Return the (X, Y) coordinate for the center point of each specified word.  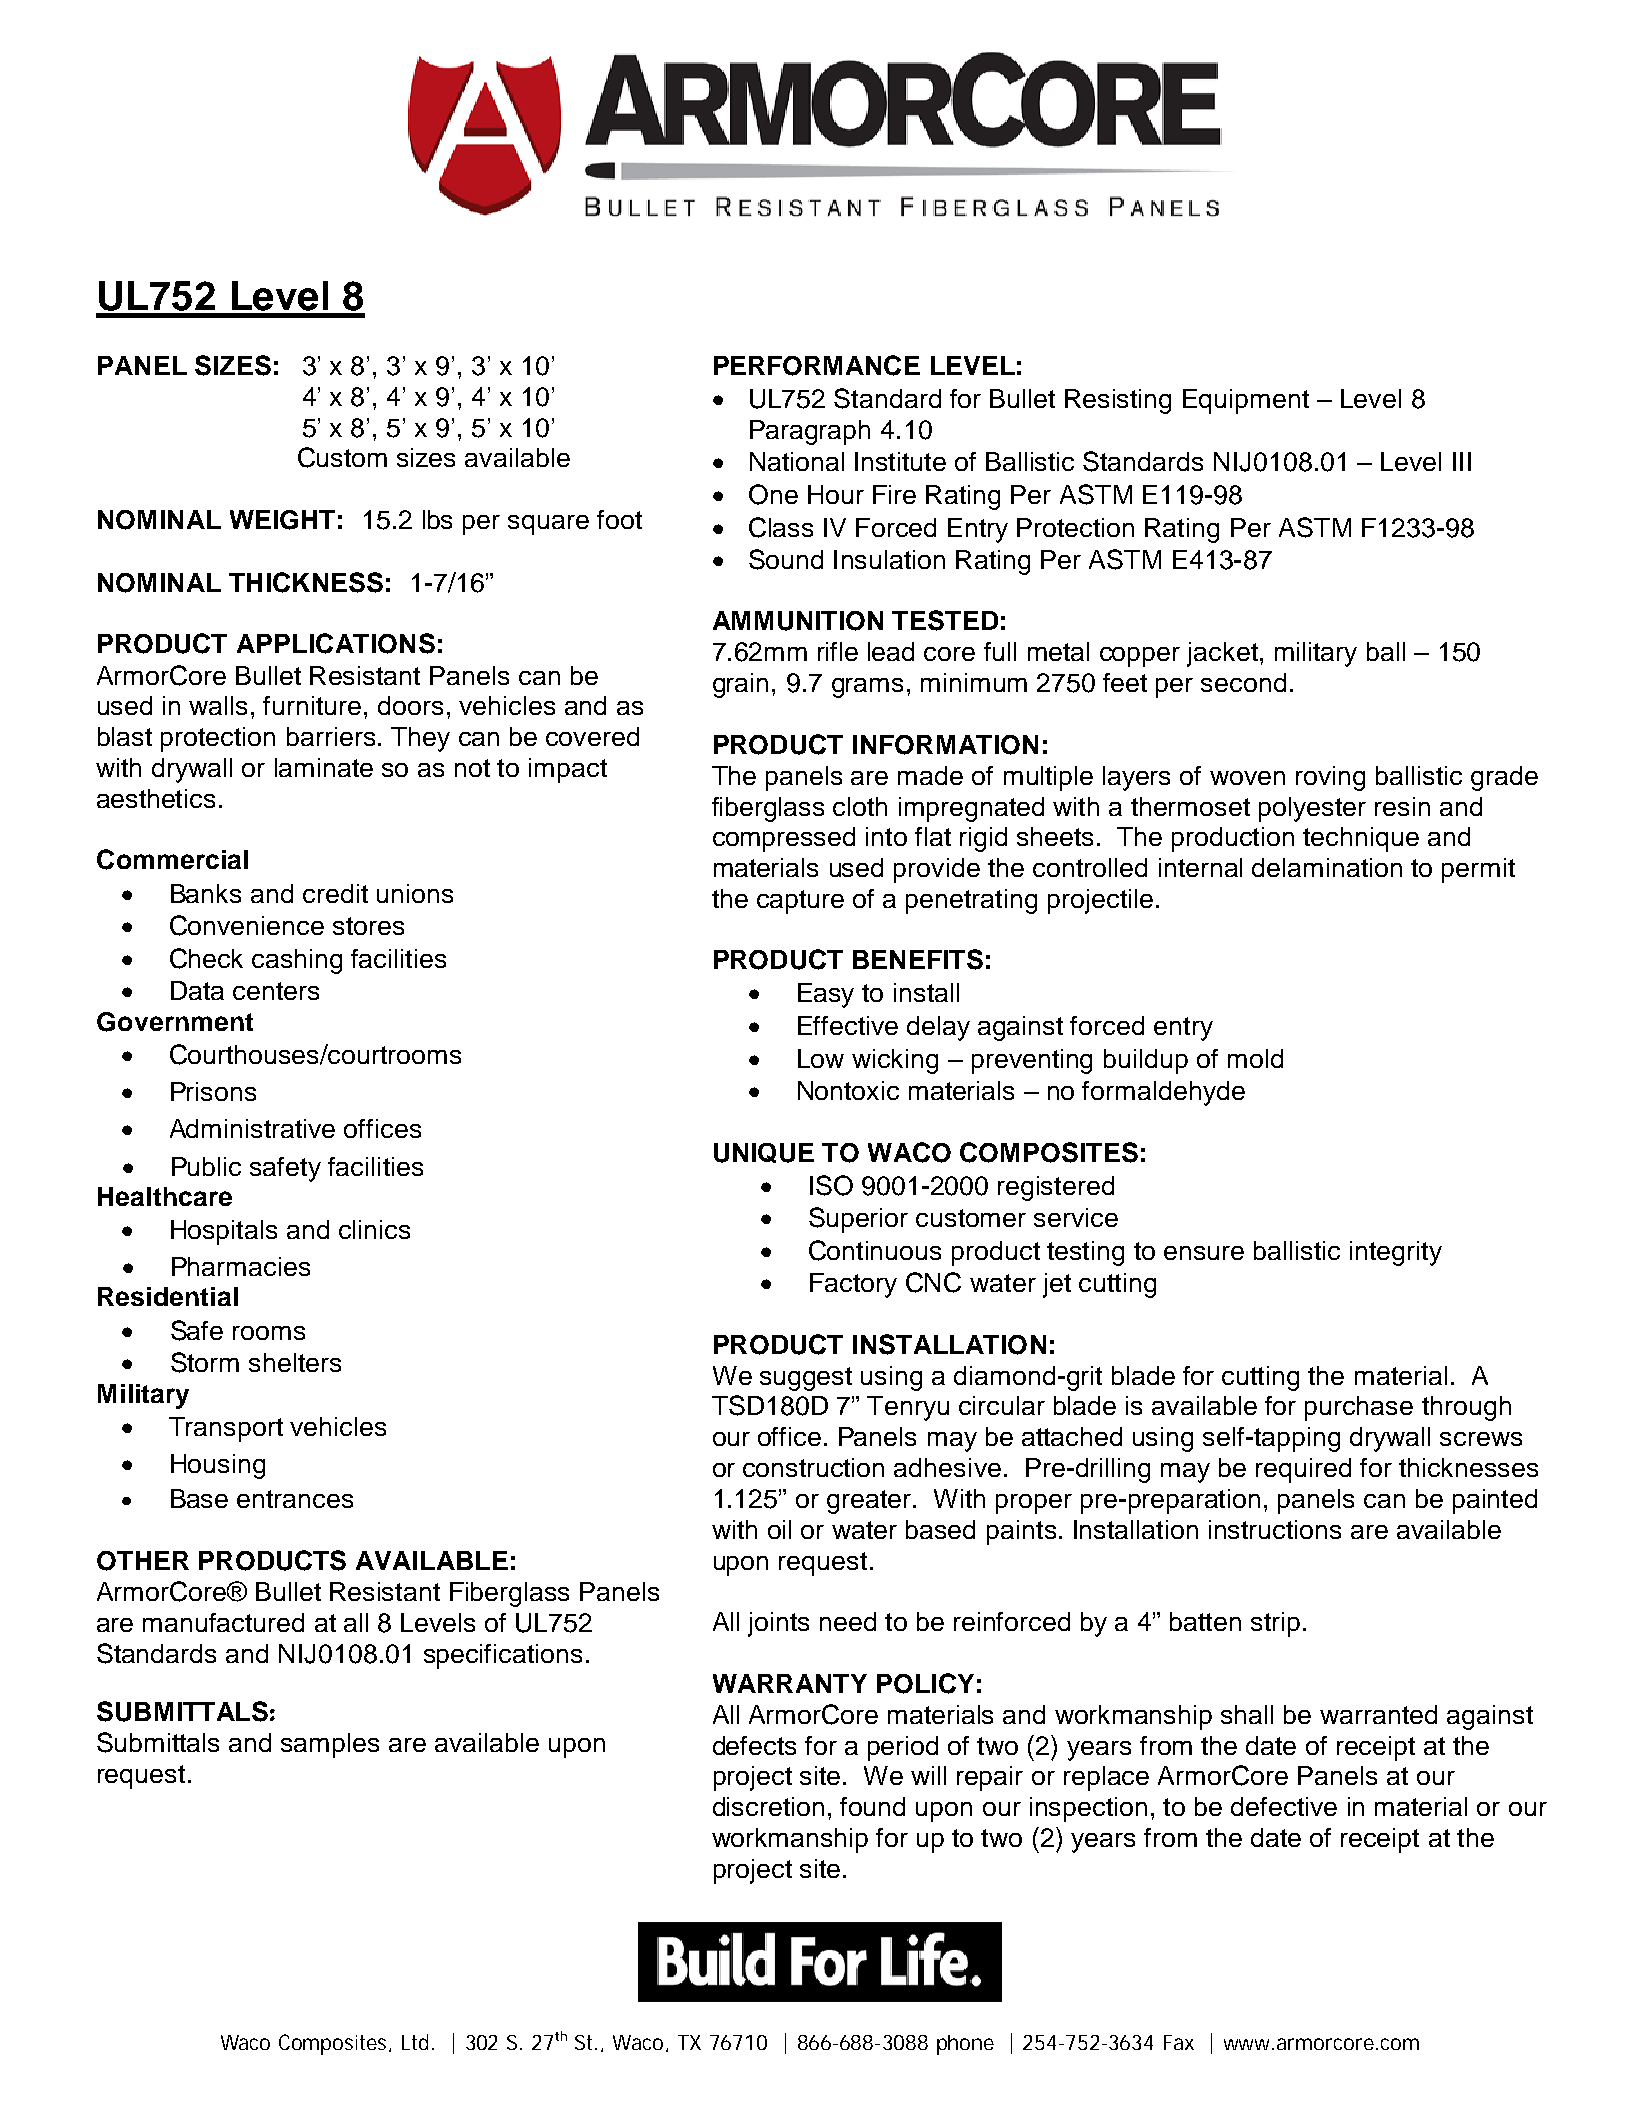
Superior (858, 1220)
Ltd (415, 2042)
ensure (1204, 1253)
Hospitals (224, 1232)
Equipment (1246, 401)
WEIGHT (282, 520)
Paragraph (810, 432)
